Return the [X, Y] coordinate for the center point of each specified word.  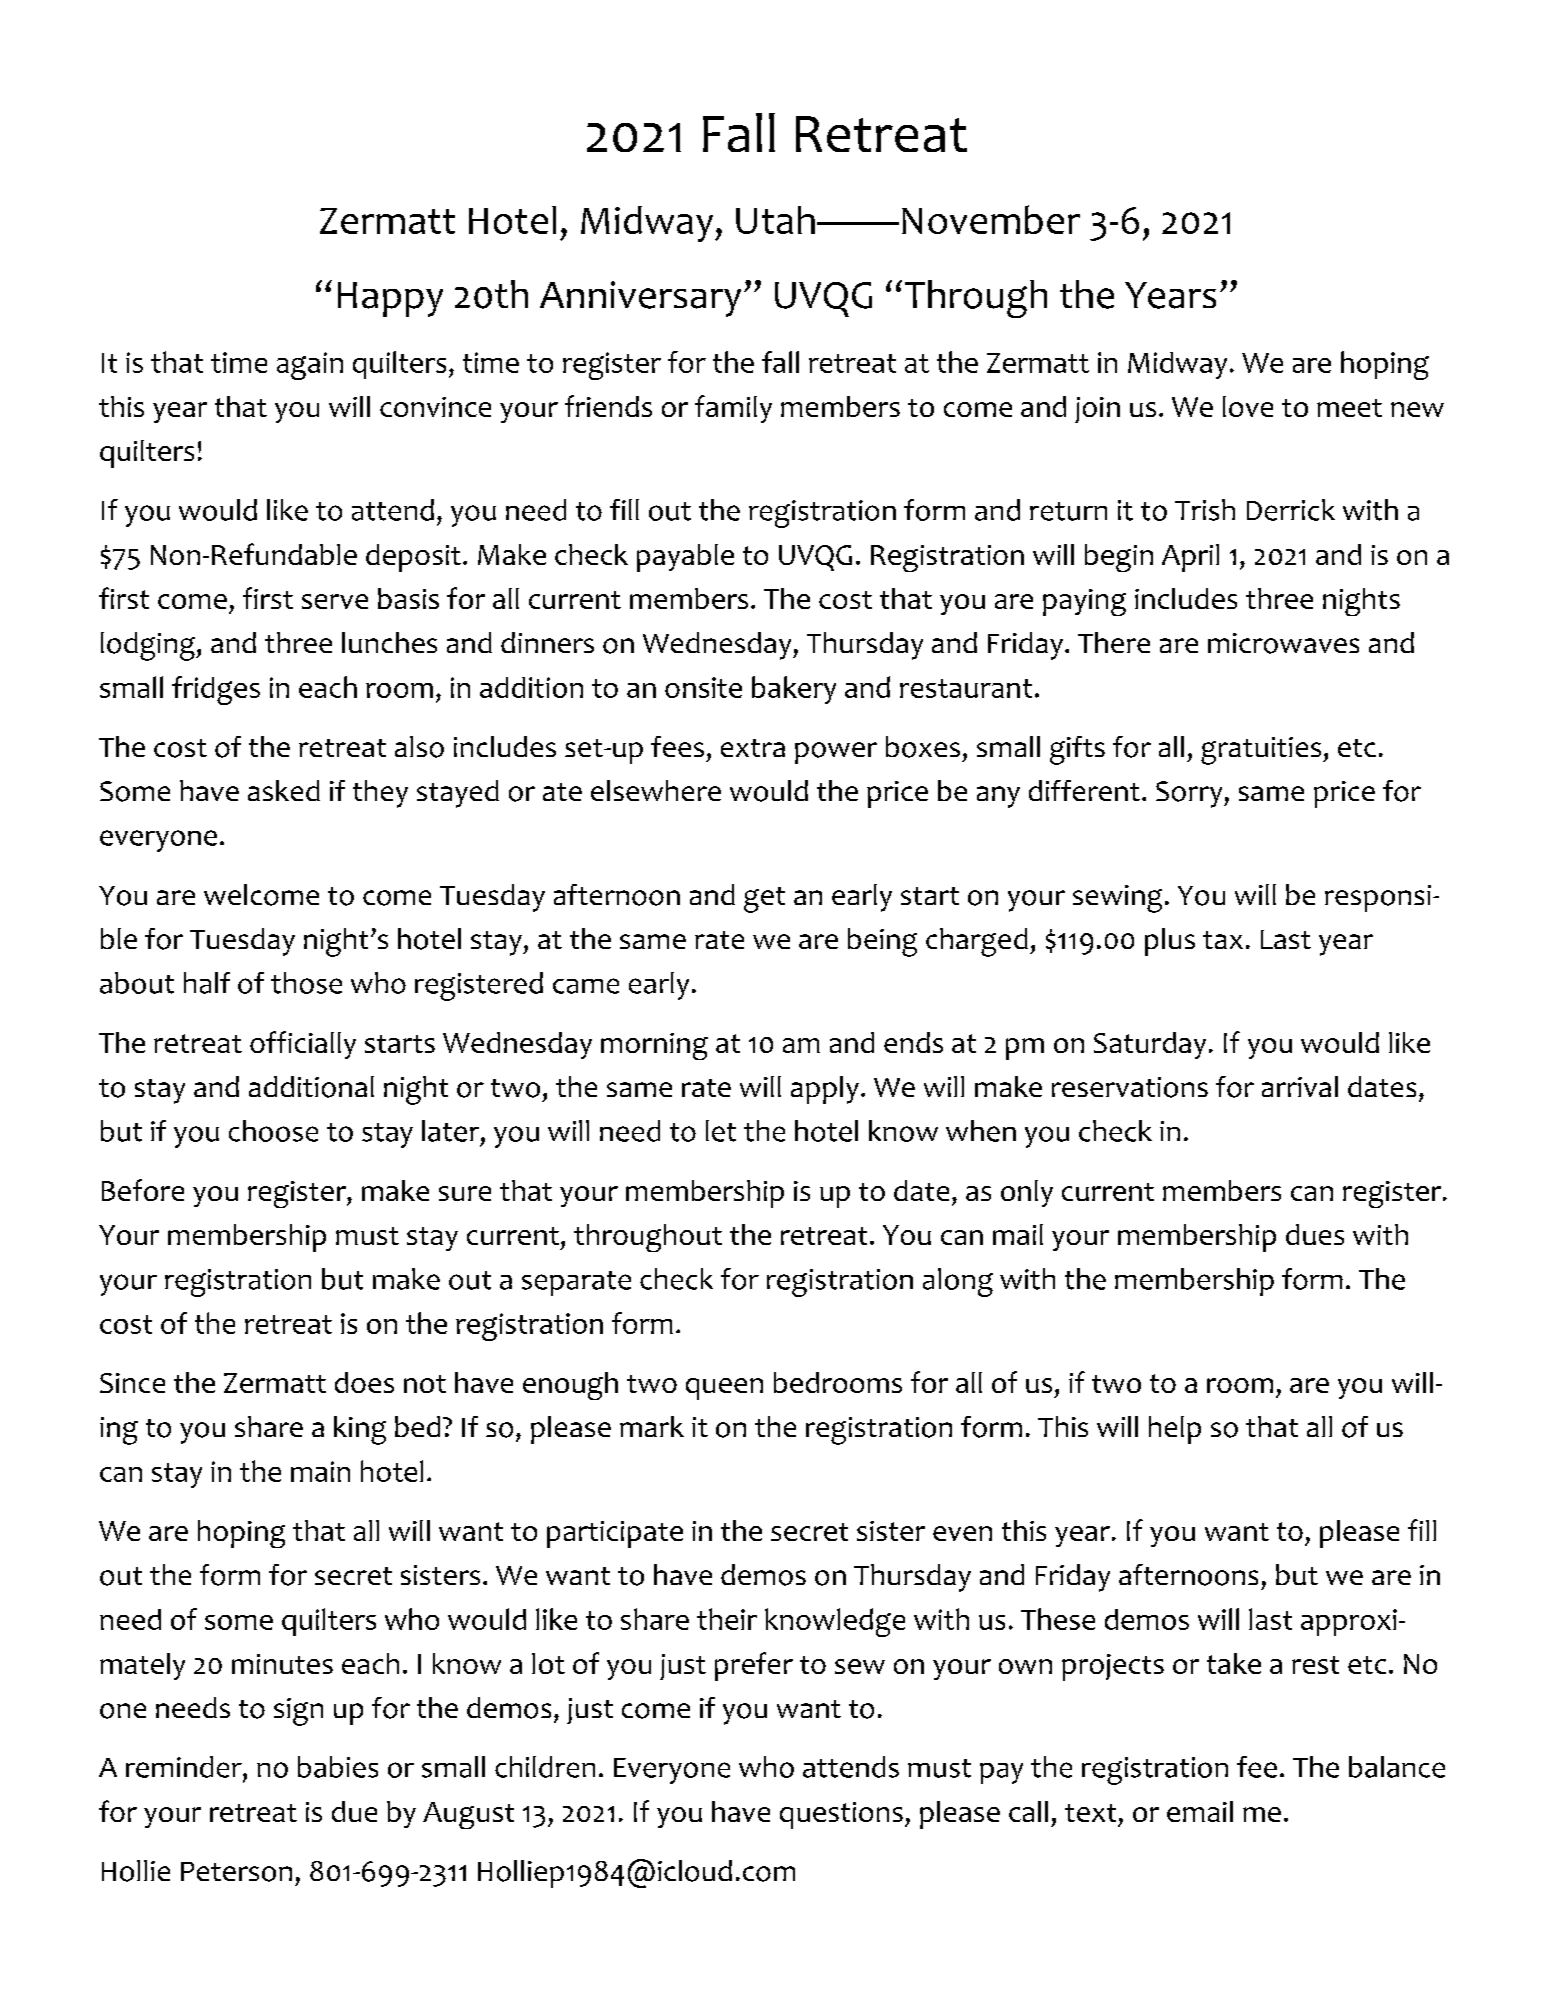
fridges [216, 690]
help [1175, 1430]
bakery [794, 690]
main [320, 1471]
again [310, 366]
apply [825, 1090]
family [733, 409]
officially [303, 1045]
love [1248, 406]
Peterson [236, 1872]
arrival [1300, 1086]
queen [724, 1389]
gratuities [1262, 751]
